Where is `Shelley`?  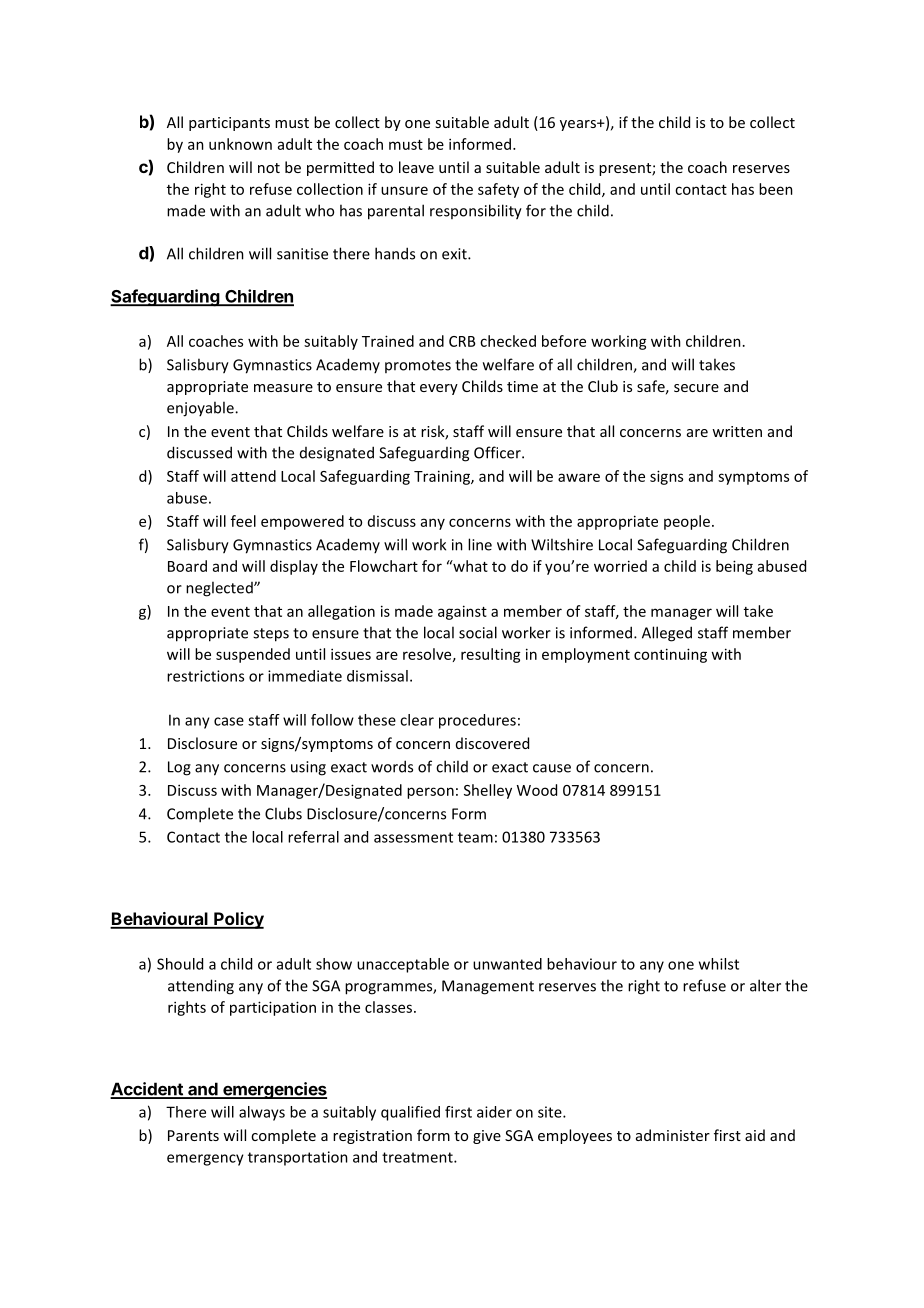 Shelley is located at coordinates (488, 791).
